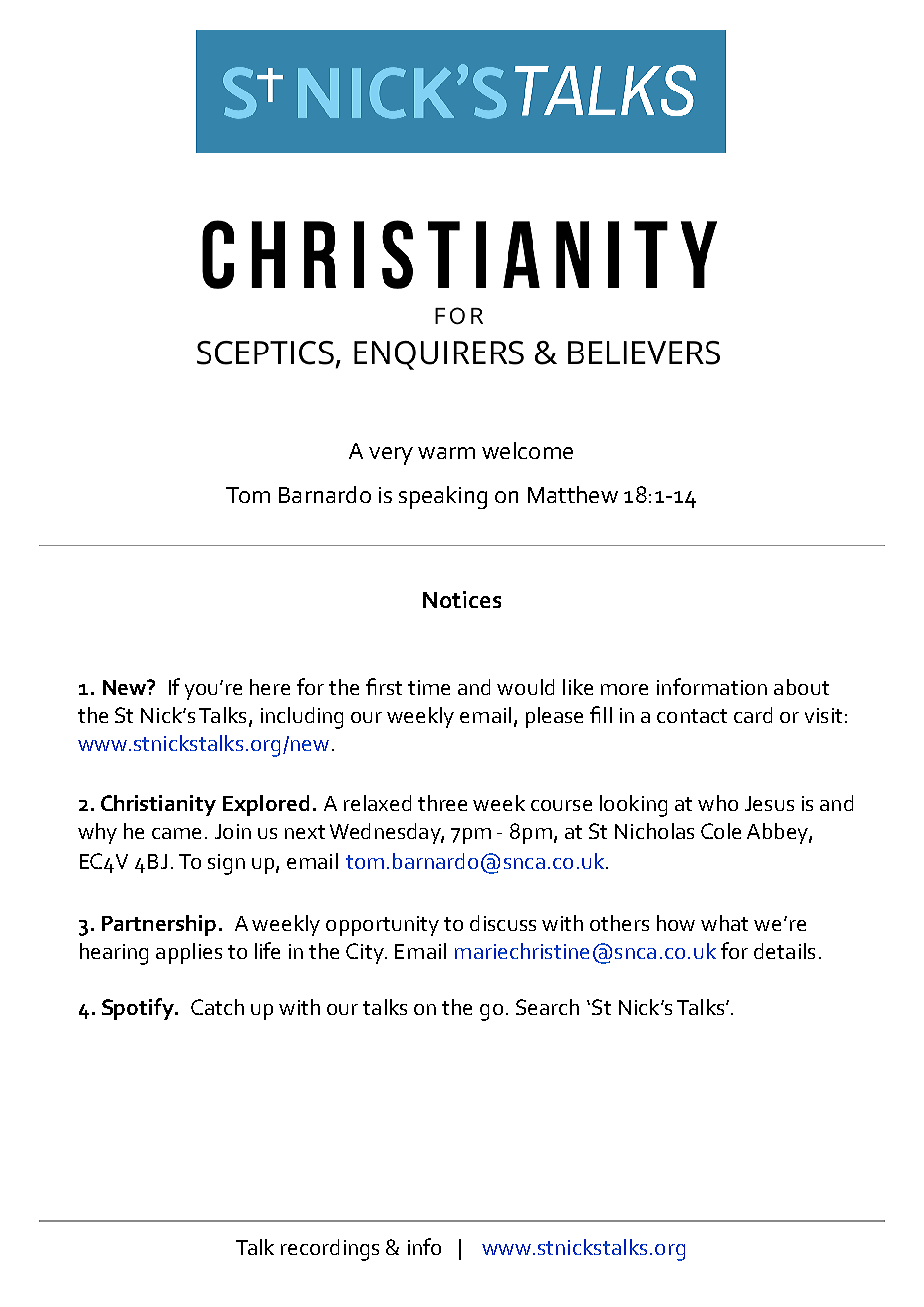  I want to click on Matthew, so click(573, 494).
